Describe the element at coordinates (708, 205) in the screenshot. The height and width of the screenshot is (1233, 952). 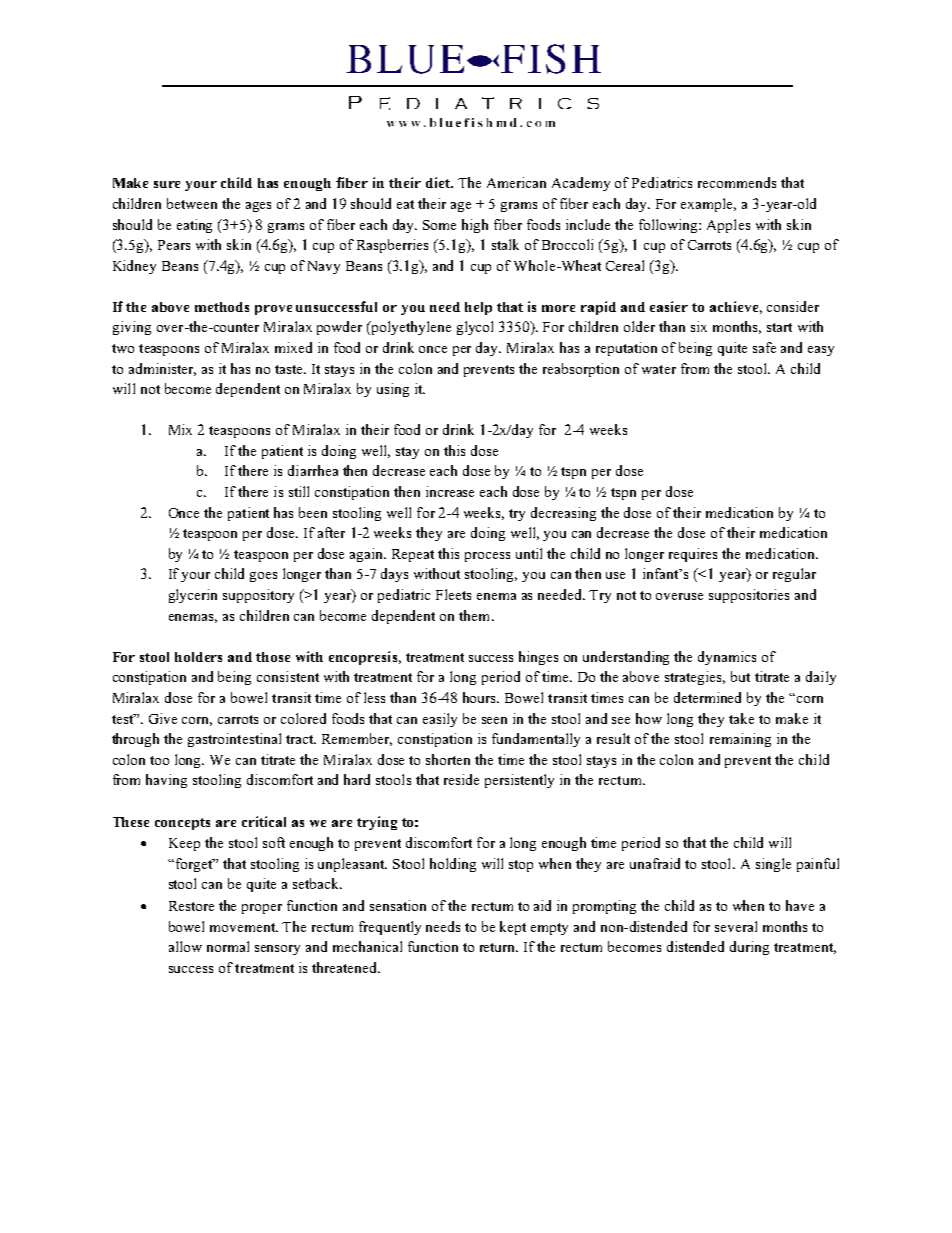
I see `example` at that location.
